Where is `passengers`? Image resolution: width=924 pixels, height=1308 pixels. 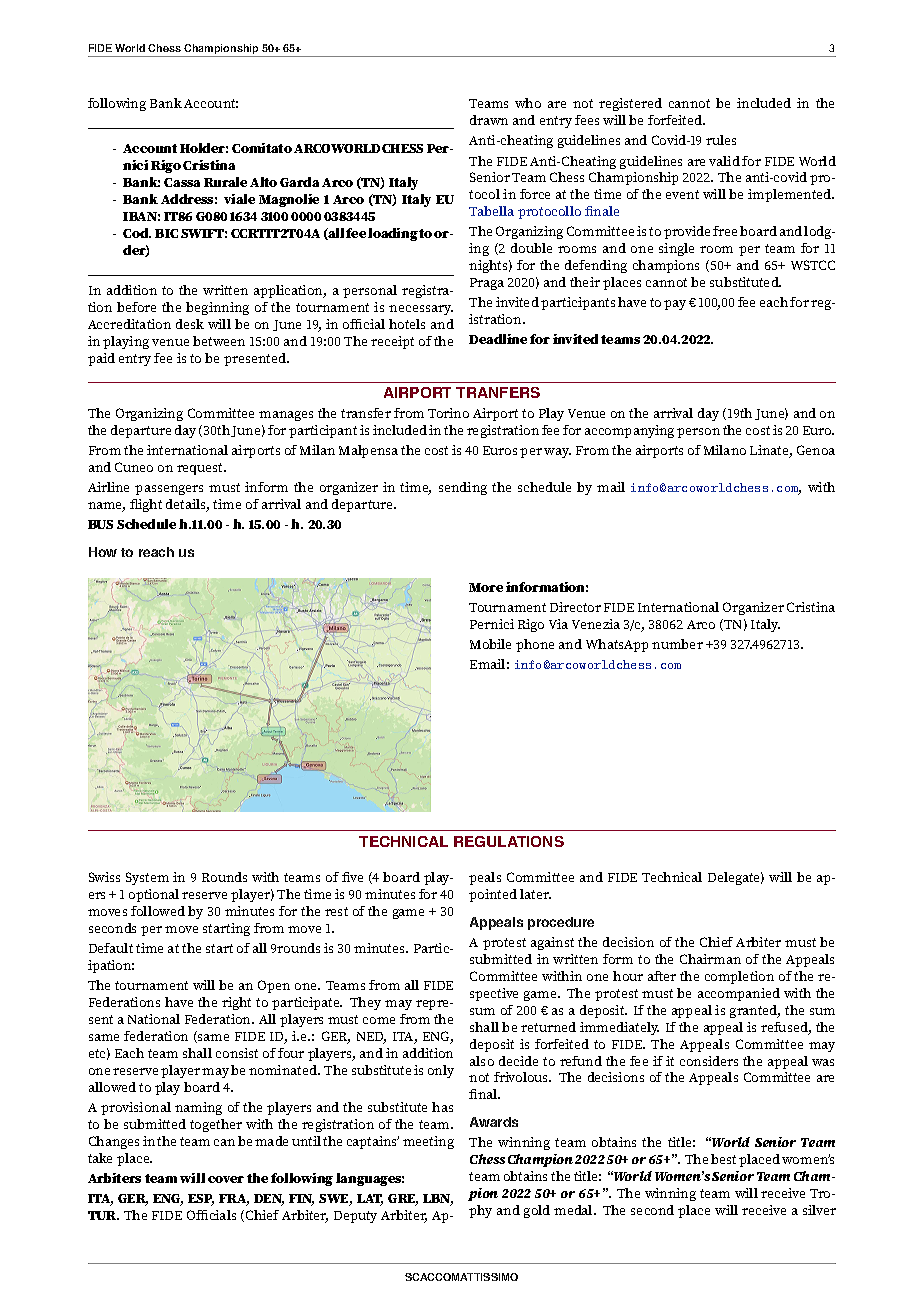 passengers is located at coordinates (169, 490).
